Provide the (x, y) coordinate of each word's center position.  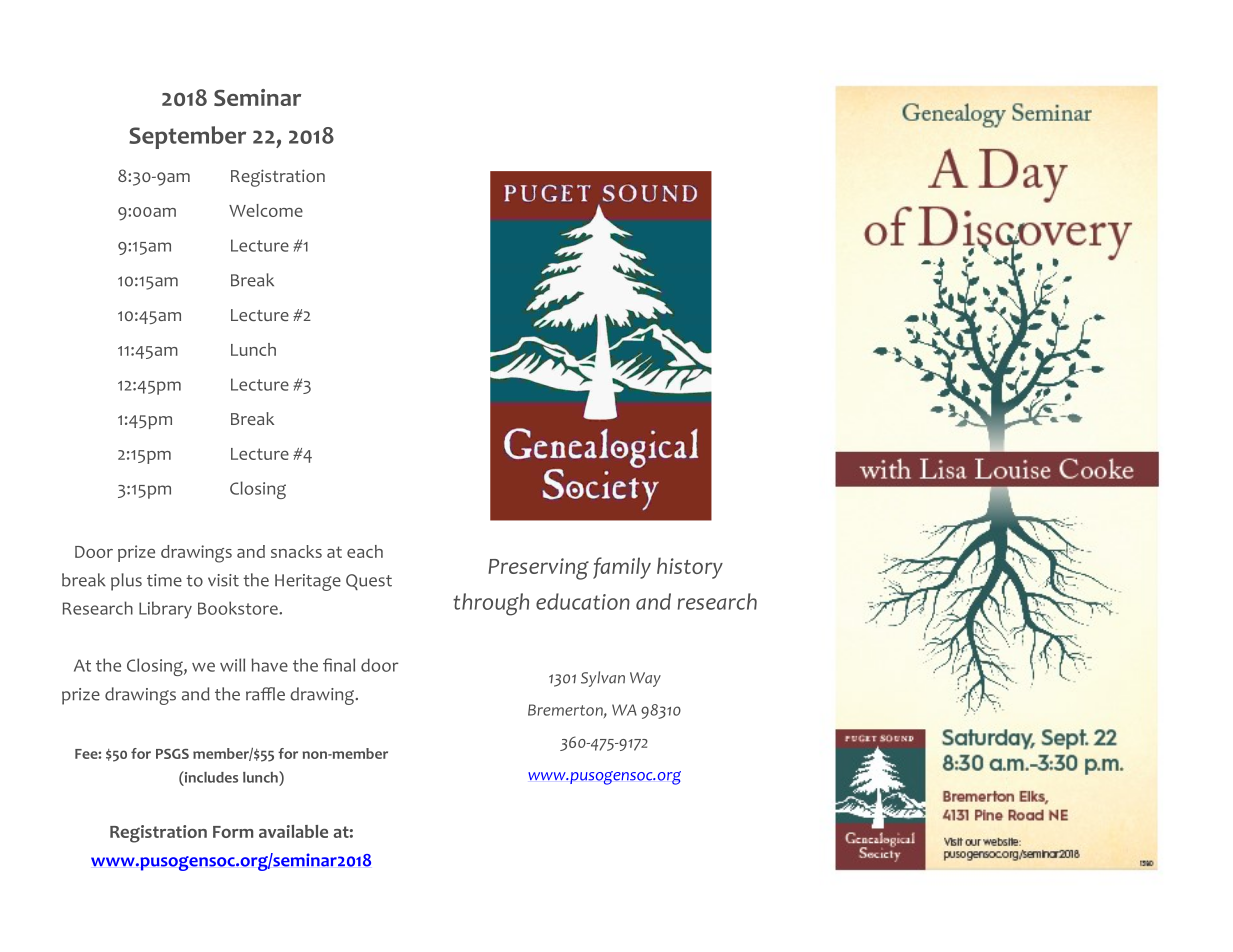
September (187, 137)
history (690, 568)
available (293, 831)
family (622, 568)
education (583, 601)
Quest (369, 582)
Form (233, 832)
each (365, 551)
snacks (296, 551)
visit (223, 580)
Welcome (266, 210)
